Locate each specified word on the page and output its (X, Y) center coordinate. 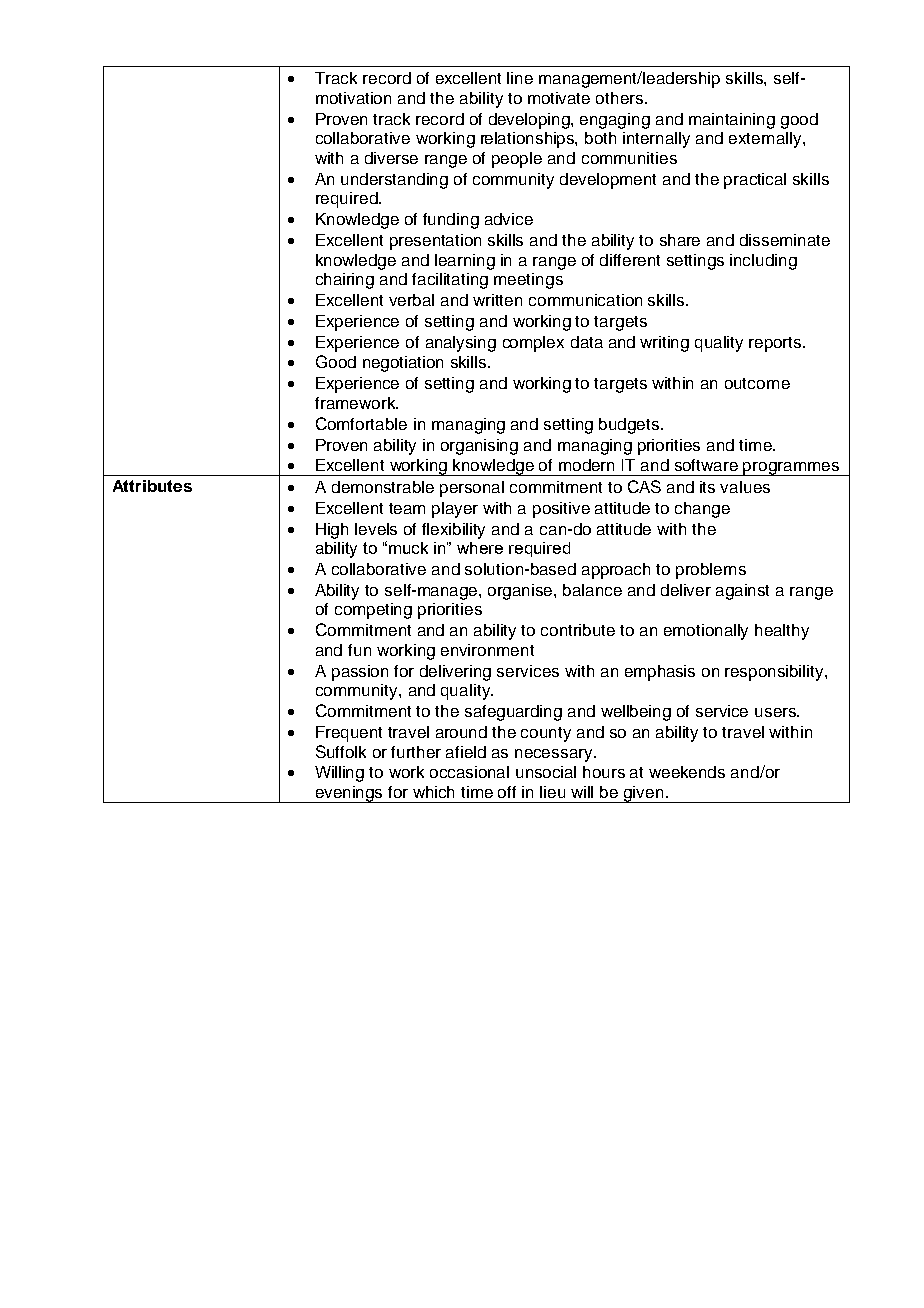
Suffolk (341, 751)
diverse (391, 158)
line (520, 78)
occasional (469, 772)
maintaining (732, 121)
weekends (687, 772)
